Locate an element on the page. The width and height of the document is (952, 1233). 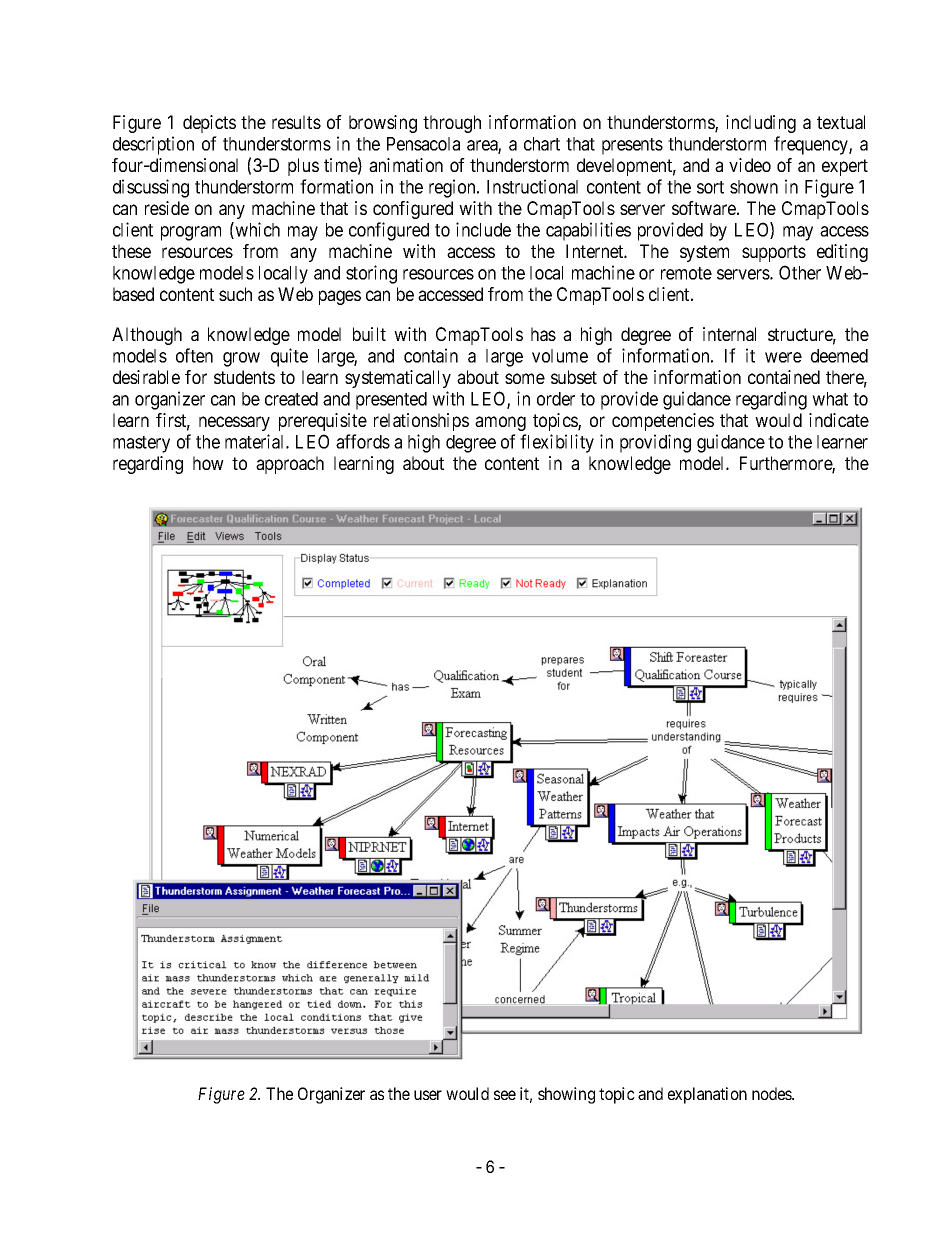
see is located at coordinates (505, 1095).
